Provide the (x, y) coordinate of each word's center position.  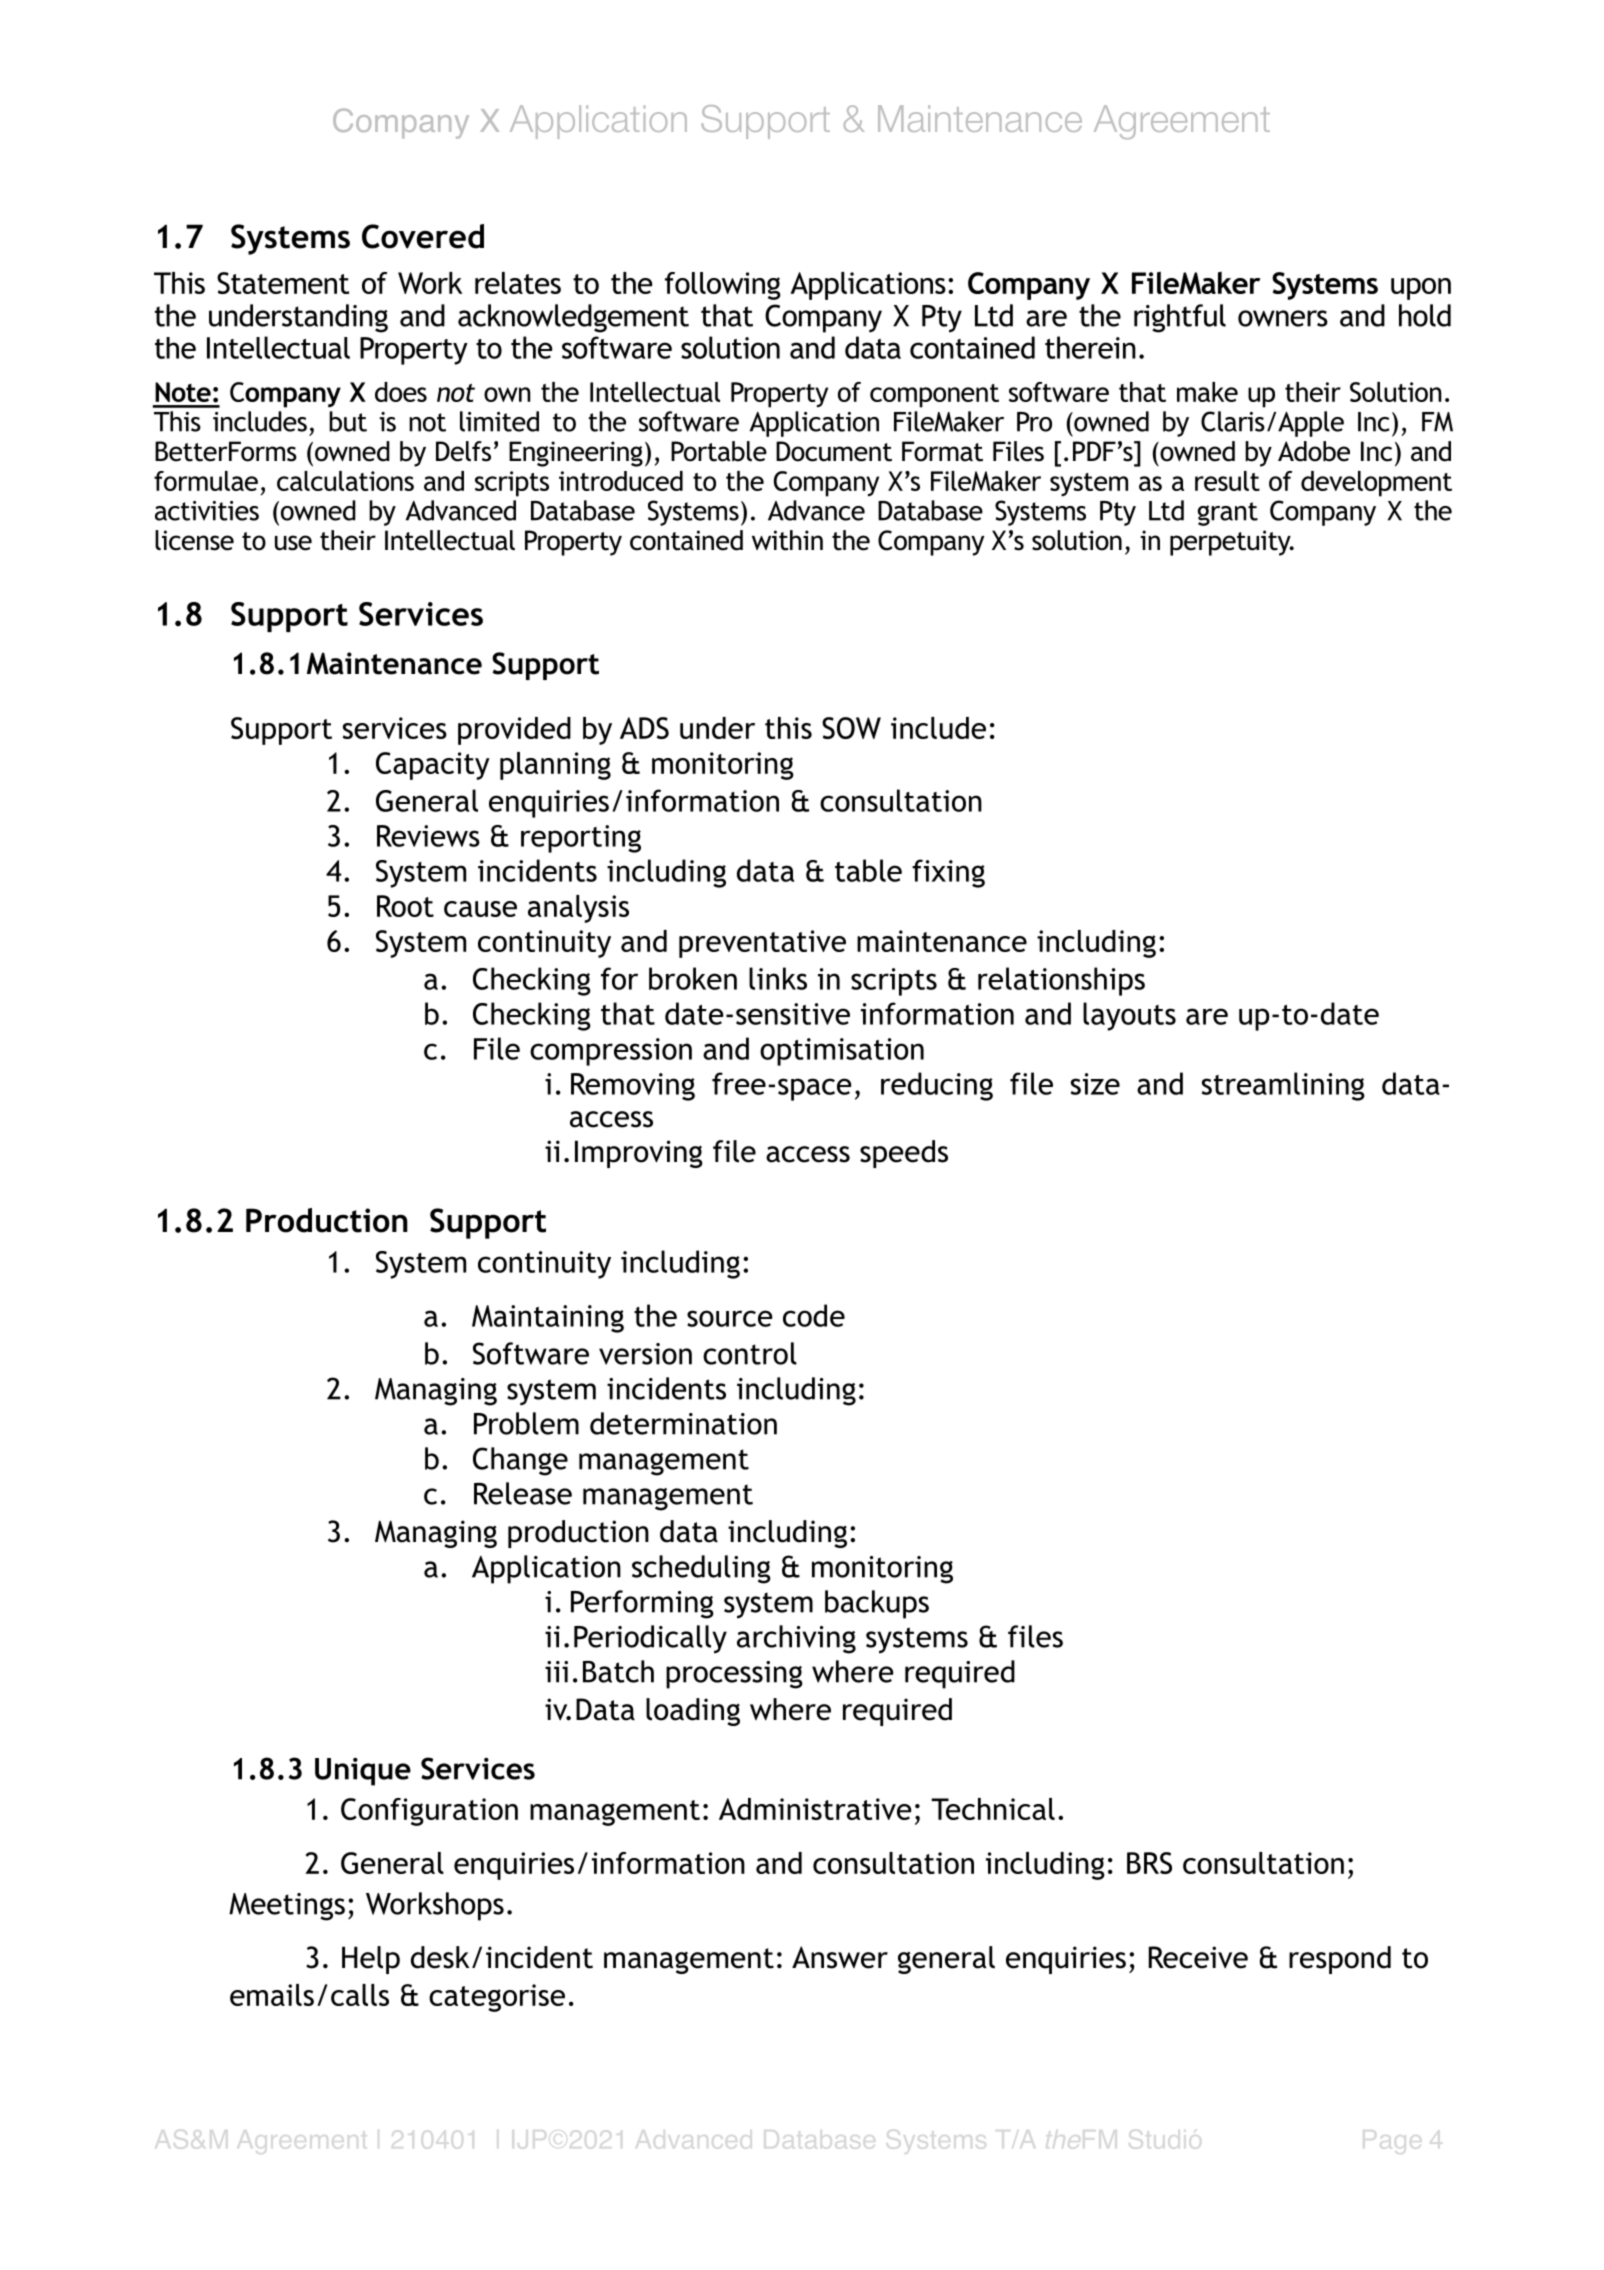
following (723, 286)
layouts (1129, 1016)
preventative (762, 944)
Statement (283, 283)
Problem (526, 1423)
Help (371, 1960)
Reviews (428, 836)
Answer (840, 1957)
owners (1283, 318)
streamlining (1283, 1086)
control (750, 1353)
